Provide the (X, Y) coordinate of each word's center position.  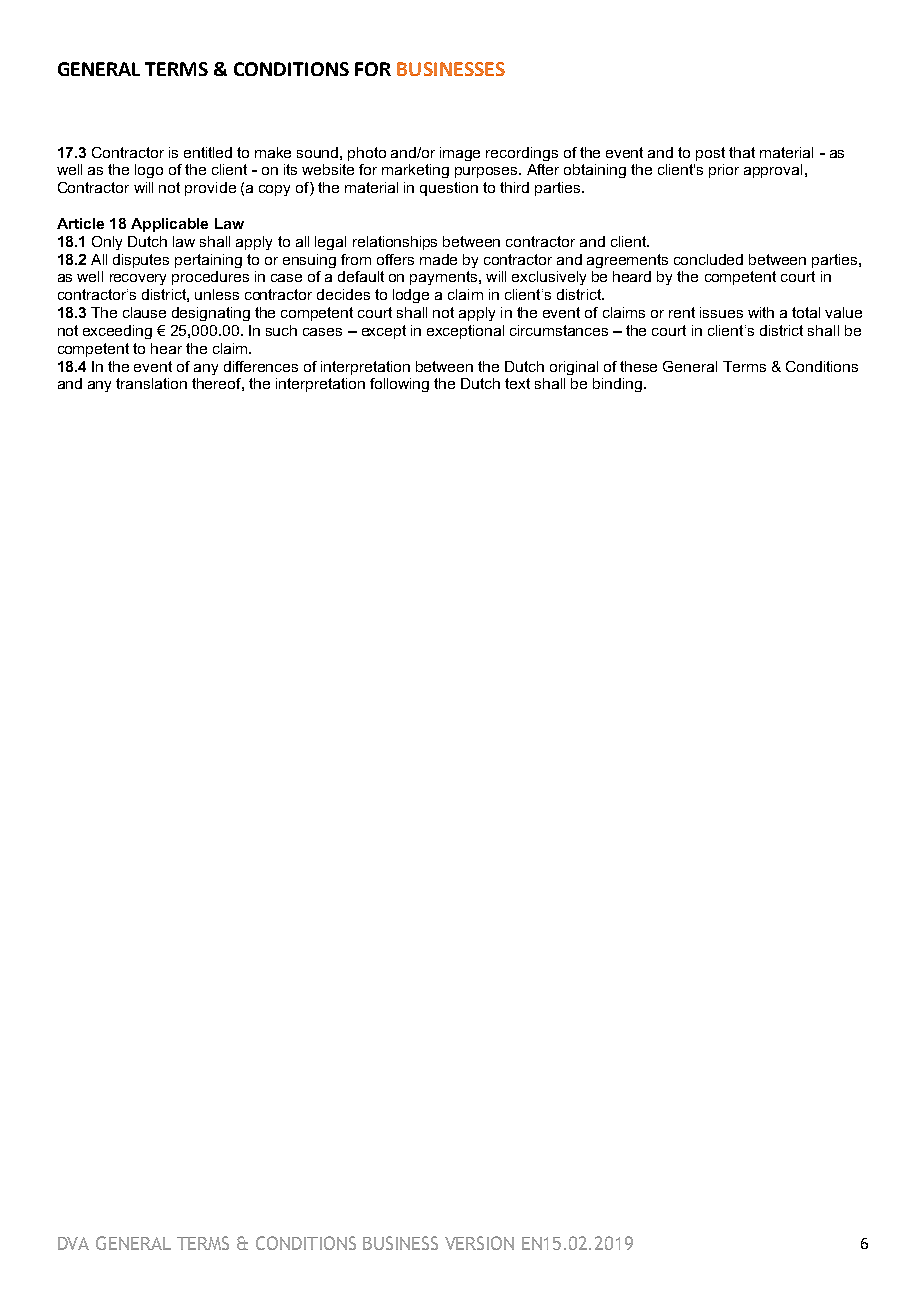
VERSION (479, 1243)
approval (773, 171)
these (638, 366)
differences (261, 366)
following (399, 385)
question (449, 189)
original (574, 368)
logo (149, 171)
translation (151, 383)
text (517, 383)
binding (617, 385)
